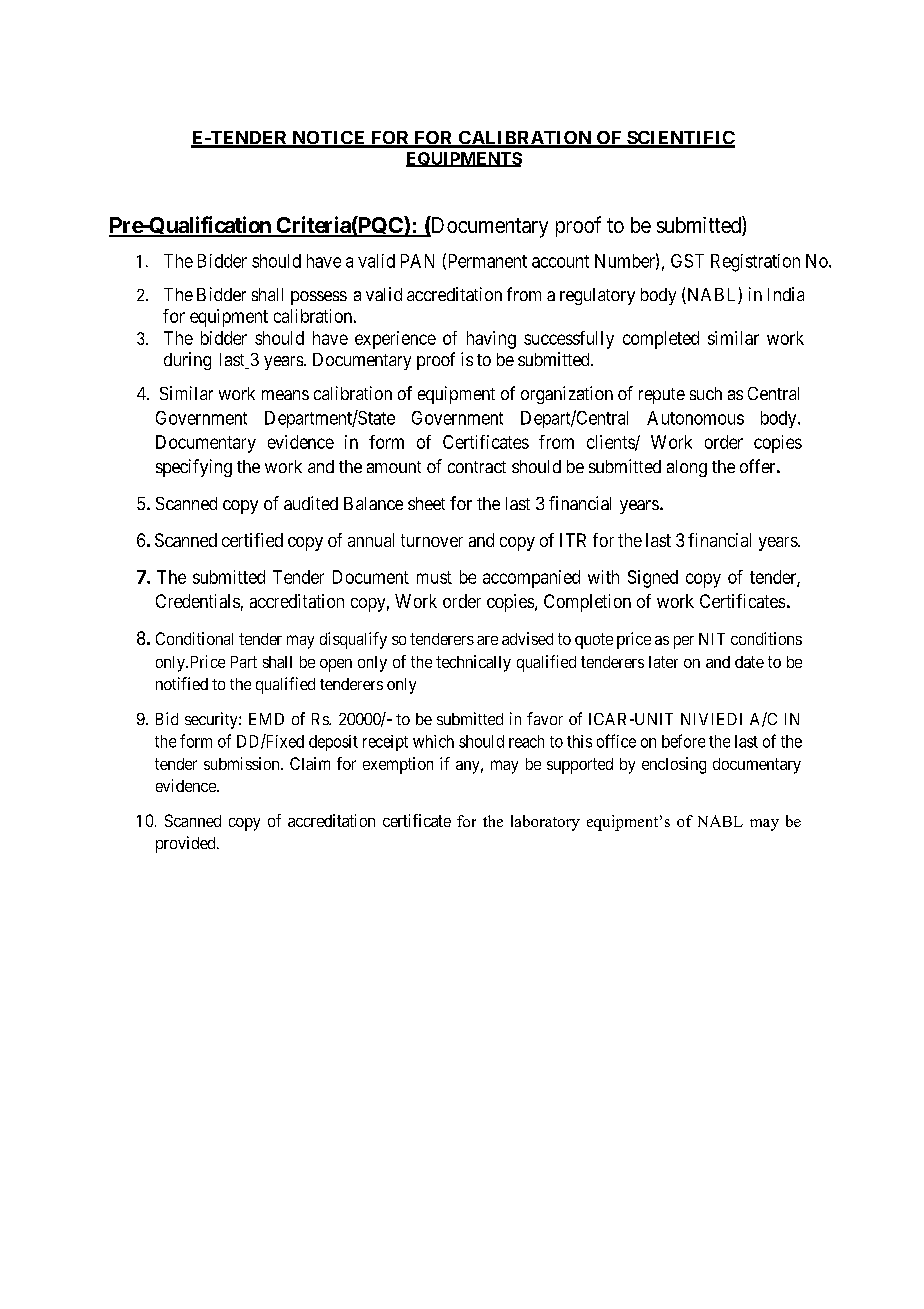 Image resolution: width=924 pixels, height=1309 pixels. I want to click on account, so click(560, 261).
